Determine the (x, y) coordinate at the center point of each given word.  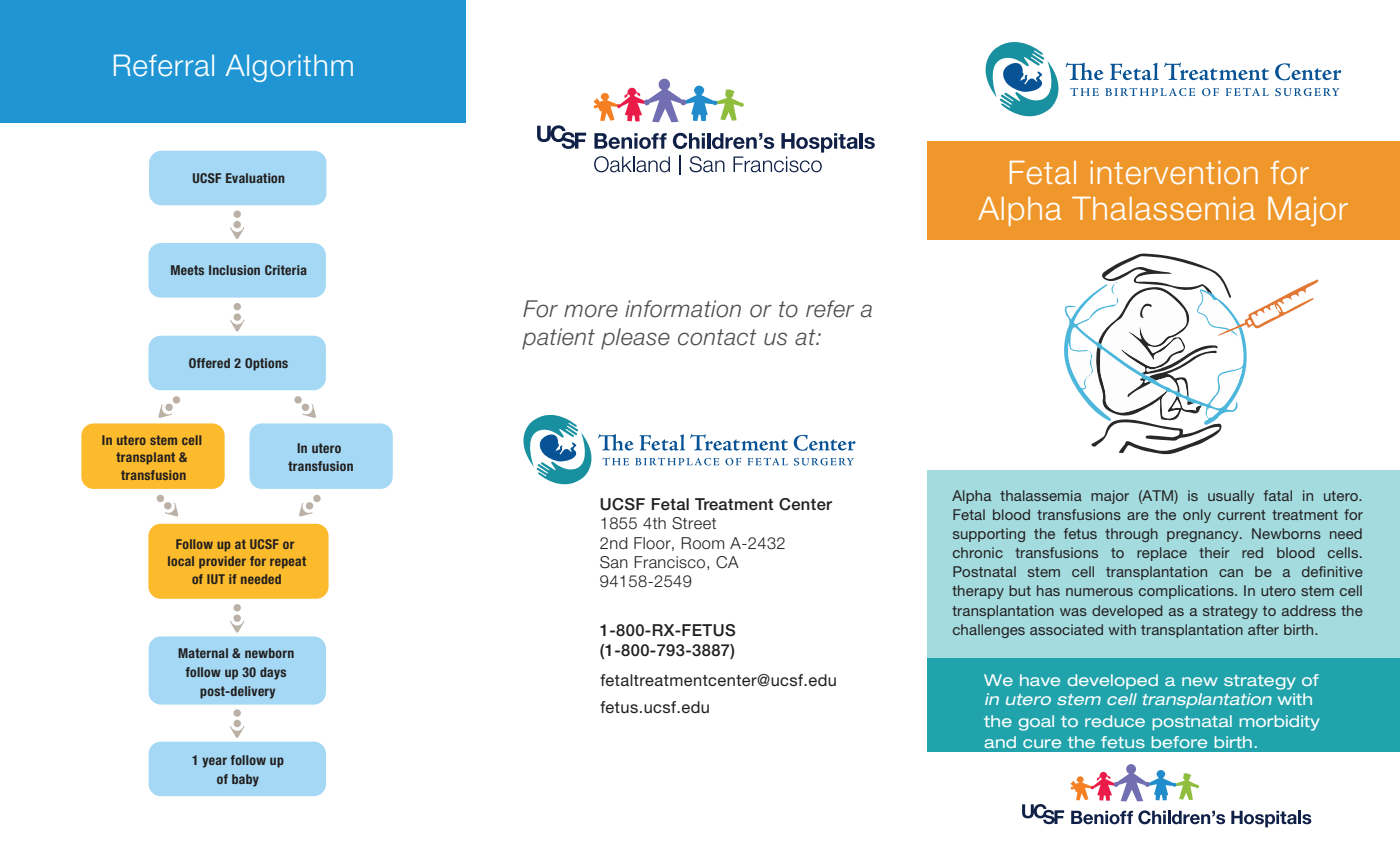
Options (266, 364)
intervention (1174, 173)
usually (1231, 497)
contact (717, 337)
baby (245, 780)
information (683, 309)
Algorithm (289, 68)
